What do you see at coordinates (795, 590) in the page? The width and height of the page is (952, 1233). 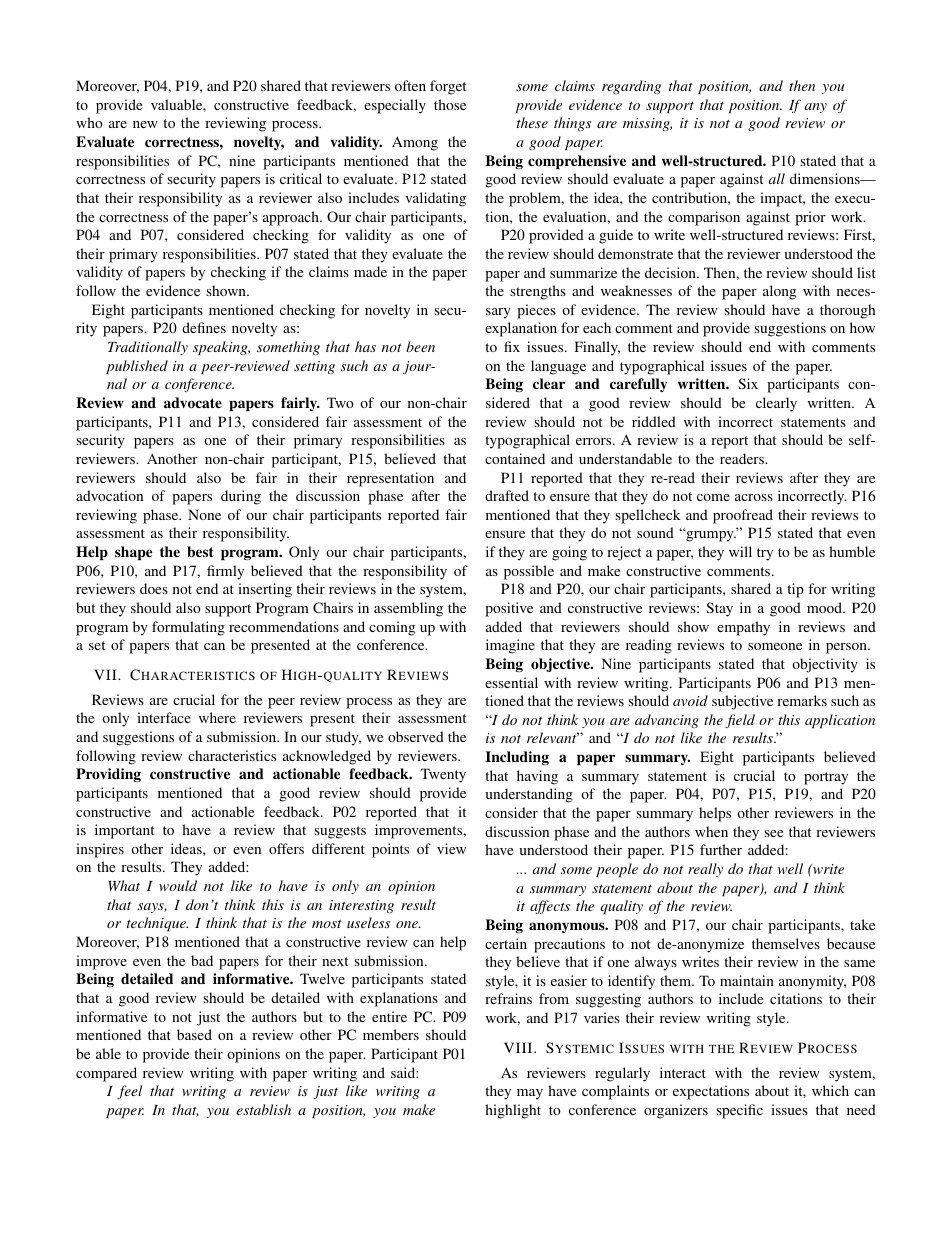 I see `tip` at bounding box center [795, 590].
